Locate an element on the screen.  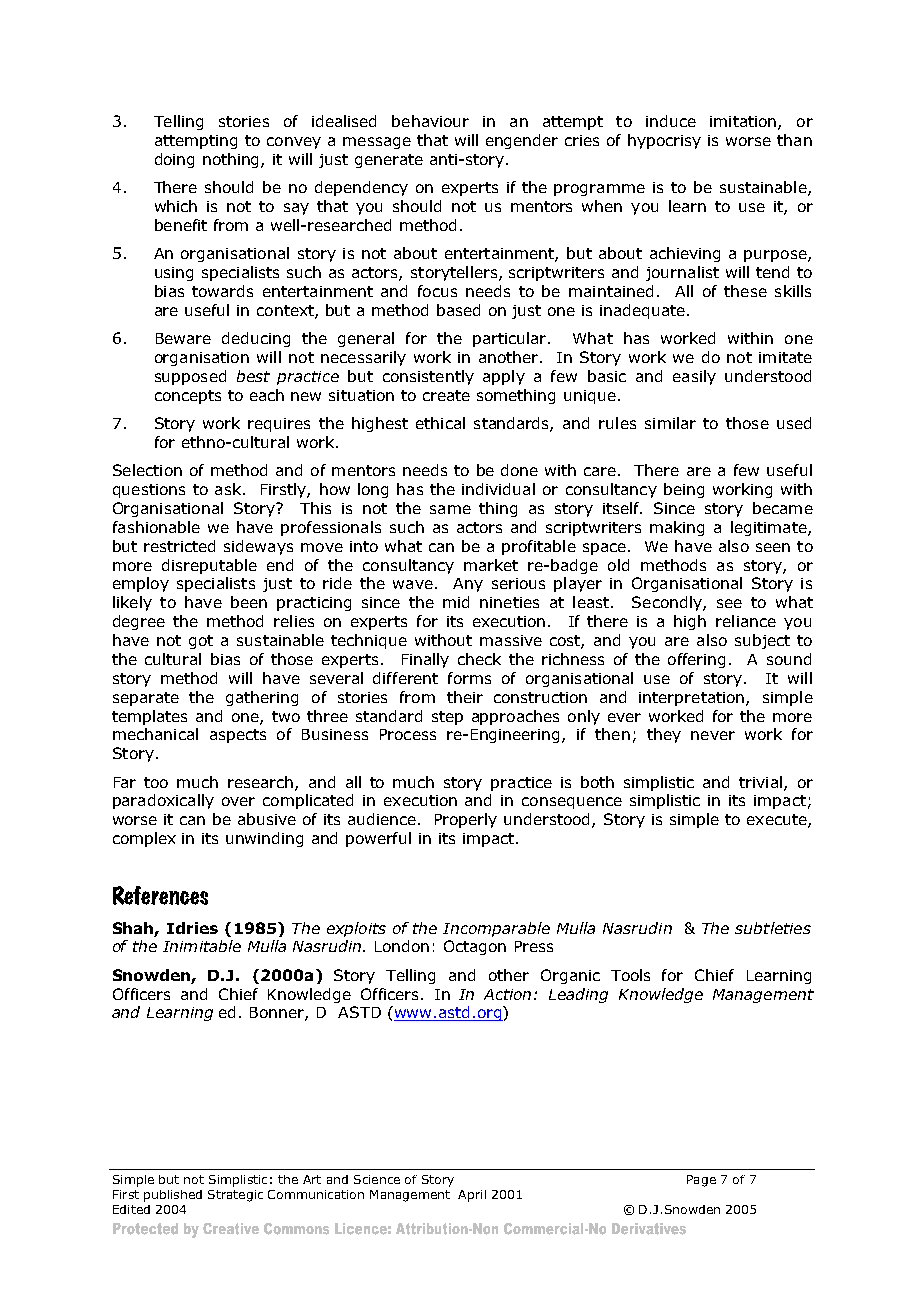
April is located at coordinates (472, 1196).
